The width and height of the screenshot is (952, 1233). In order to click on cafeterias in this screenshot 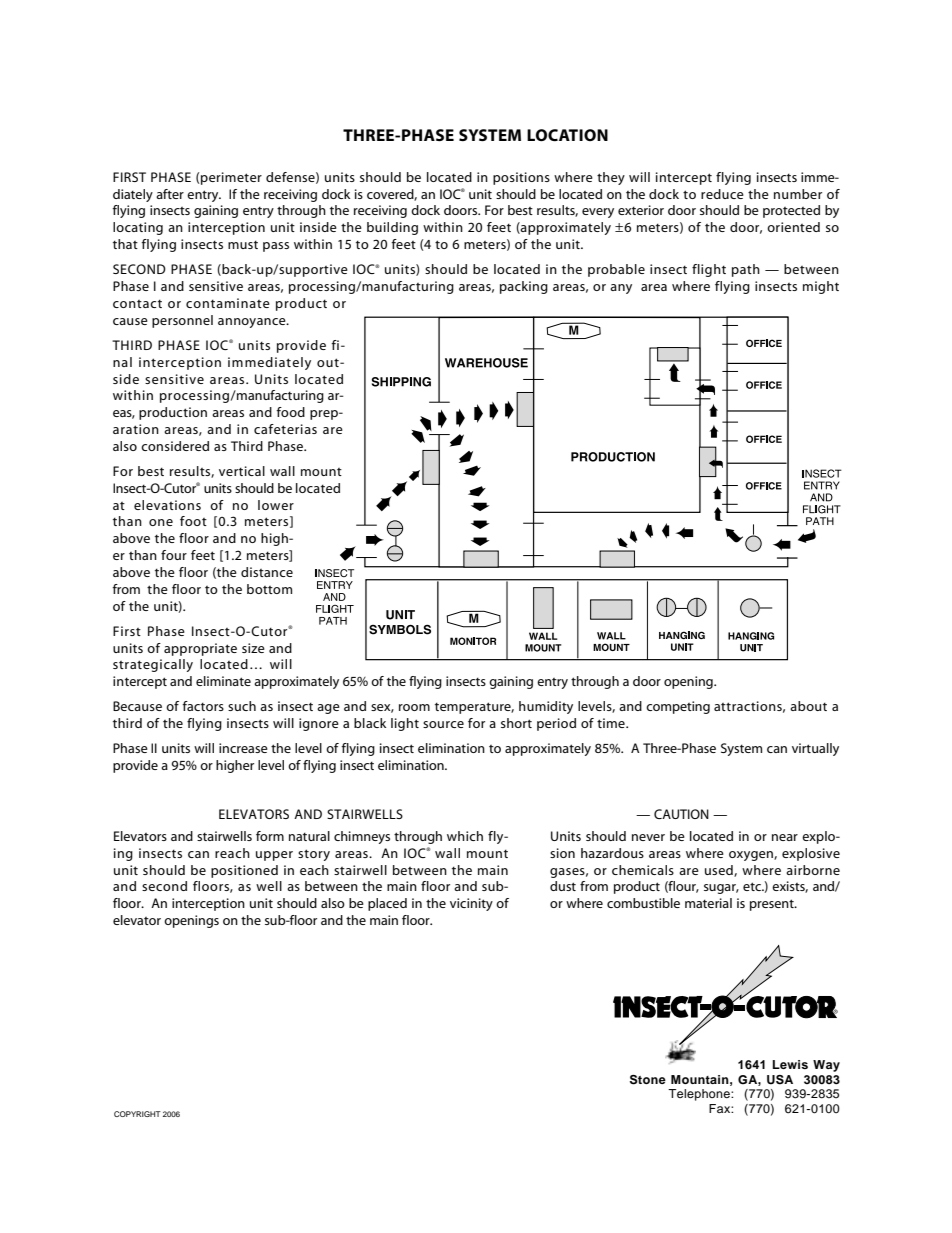, I will do `click(285, 429)`.
